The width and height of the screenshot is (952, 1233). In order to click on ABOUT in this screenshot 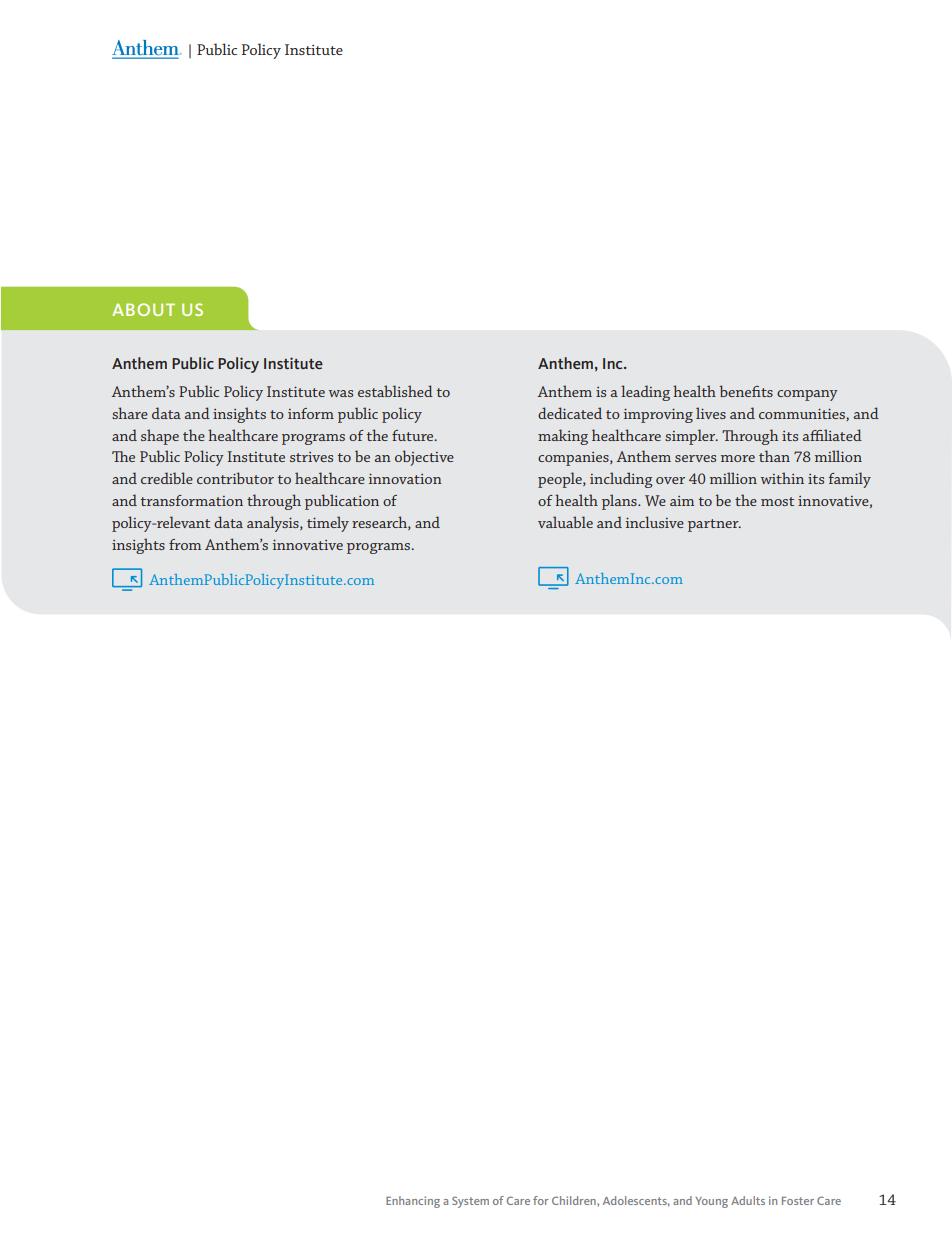, I will do `click(143, 309)`.
